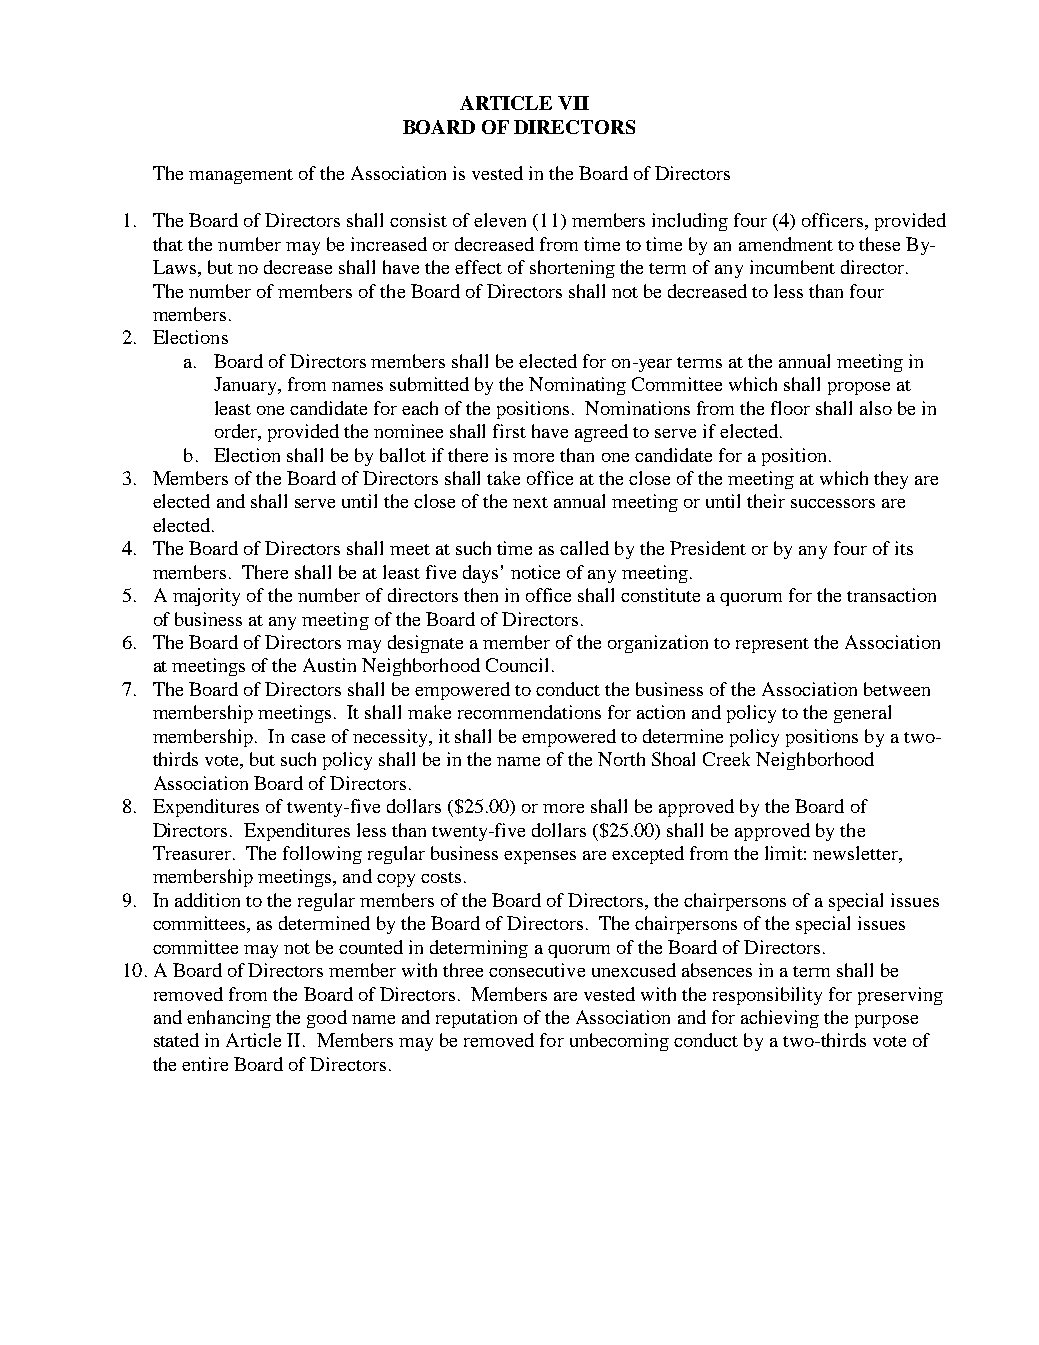 This document has height=1345, width=1039. I want to click on VII, so click(573, 103).
